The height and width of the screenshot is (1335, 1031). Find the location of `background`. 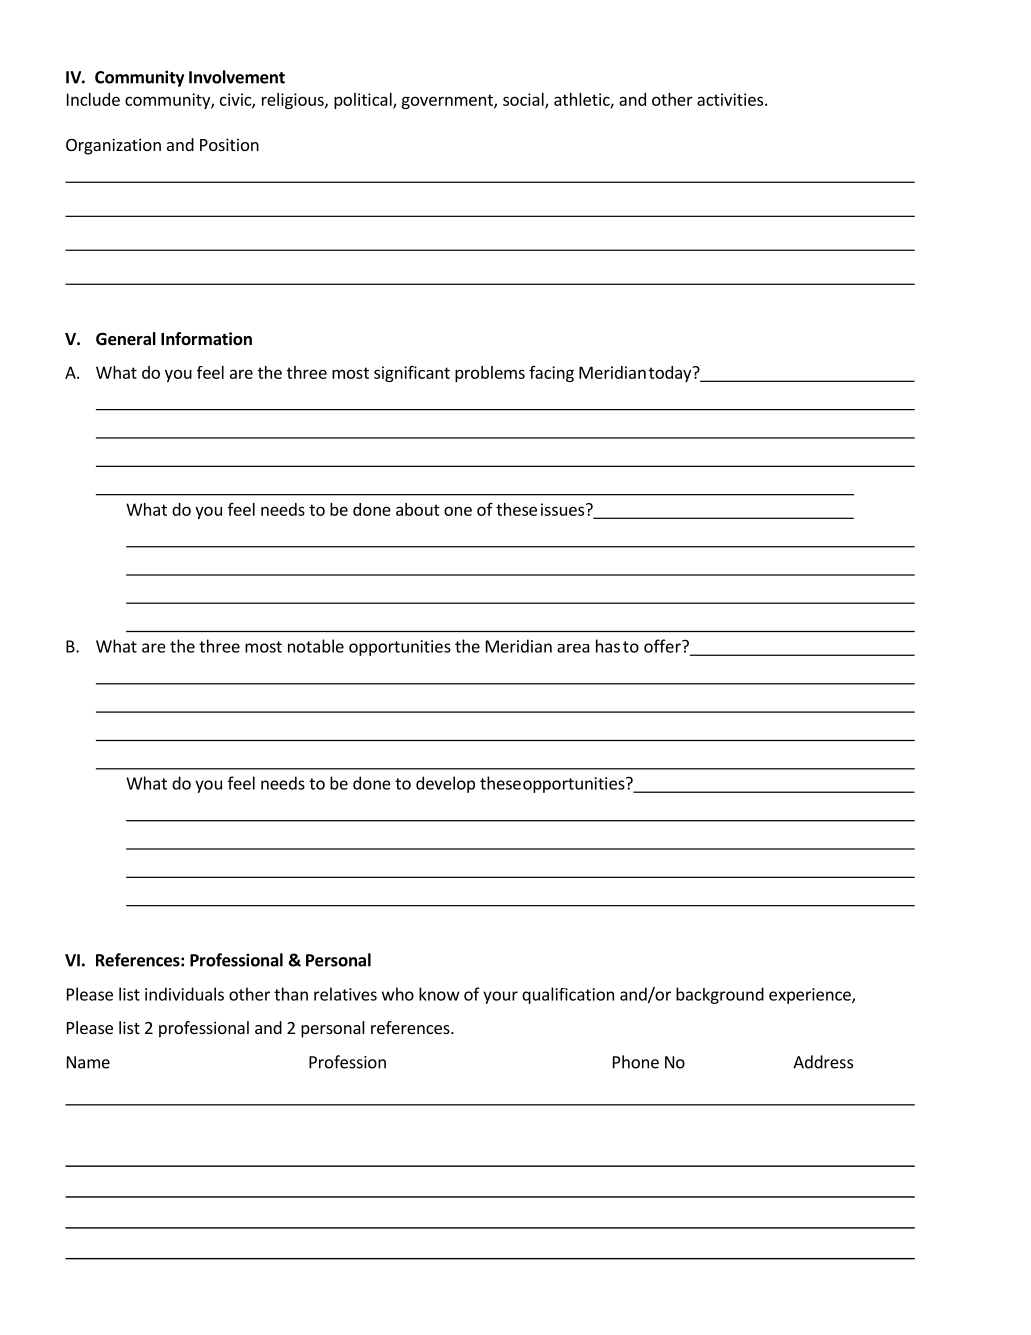

background is located at coordinates (720, 995).
